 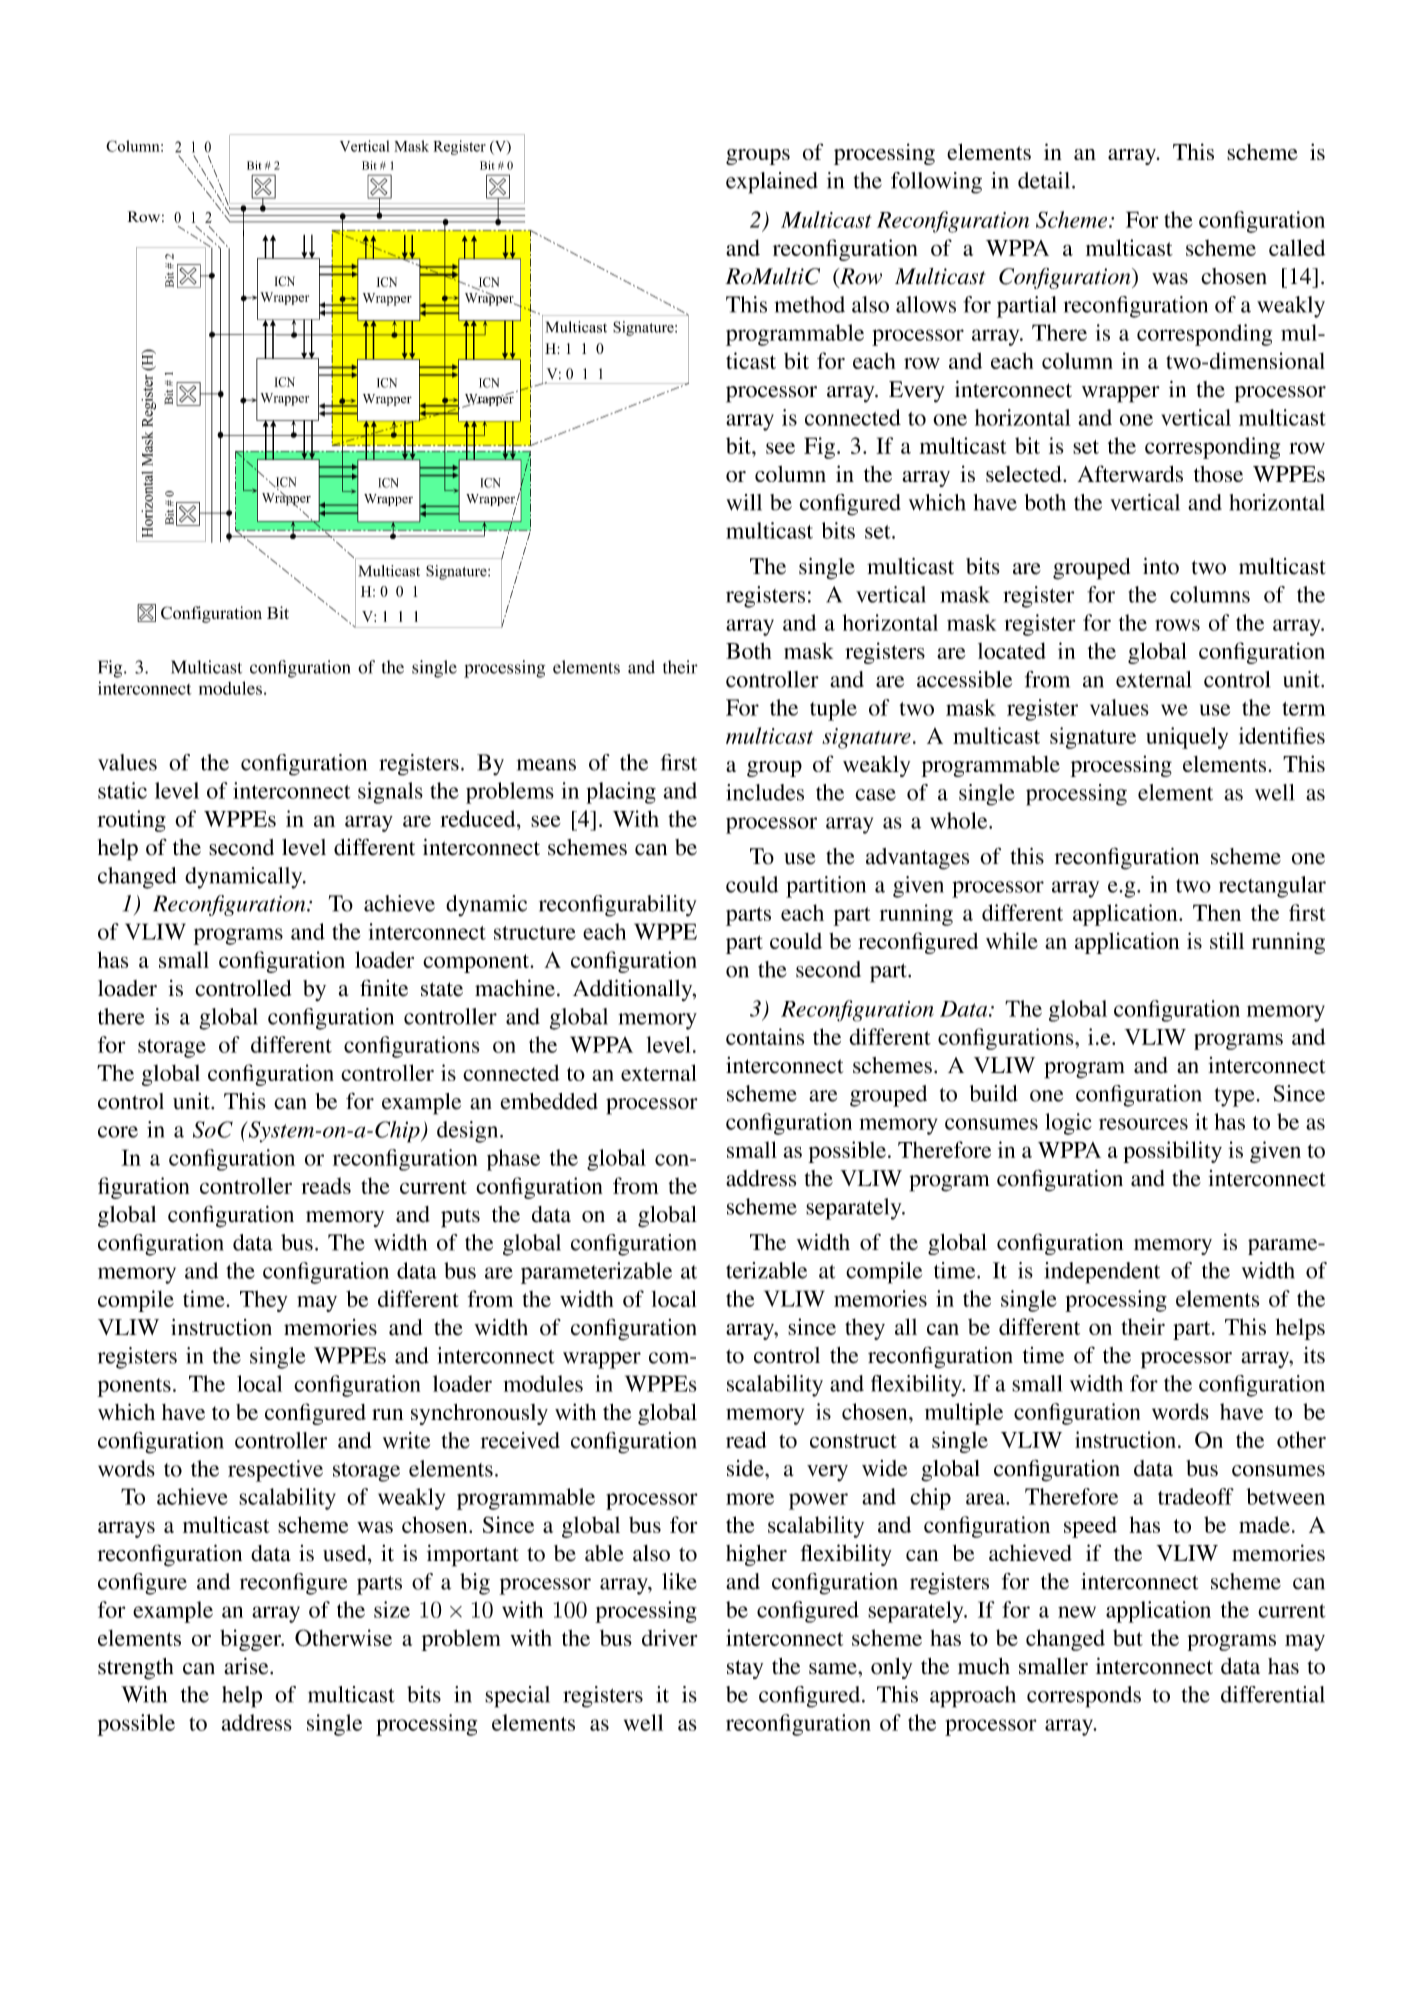 What do you see at coordinates (1227, 940) in the screenshot?
I see `still` at bounding box center [1227, 940].
